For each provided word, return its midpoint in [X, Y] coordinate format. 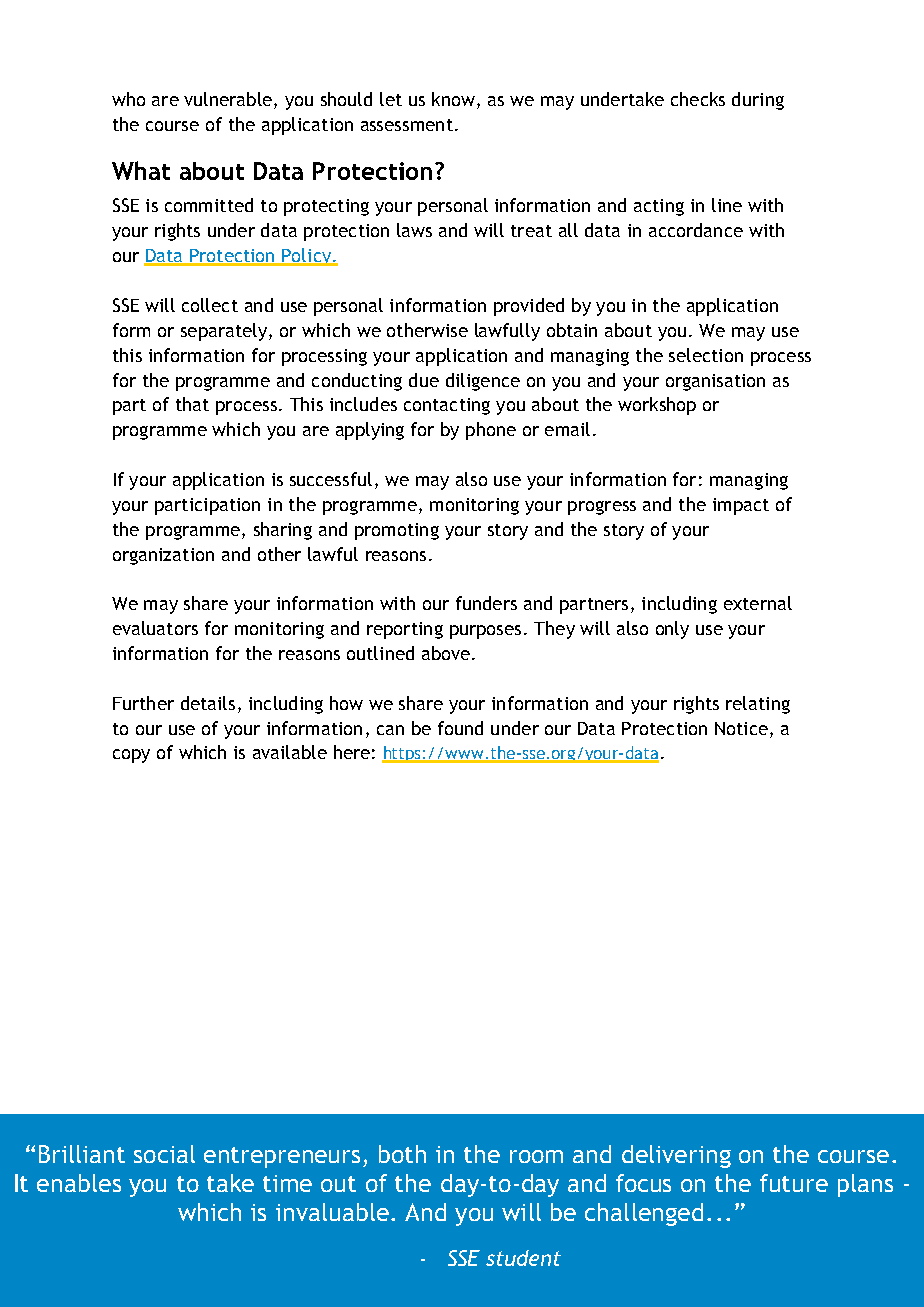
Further [143, 703]
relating [758, 705]
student [523, 1258]
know [453, 99]
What [141, 170]
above [446, 653]
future [794, 1183]
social [164, 1154]
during [758, 101]
